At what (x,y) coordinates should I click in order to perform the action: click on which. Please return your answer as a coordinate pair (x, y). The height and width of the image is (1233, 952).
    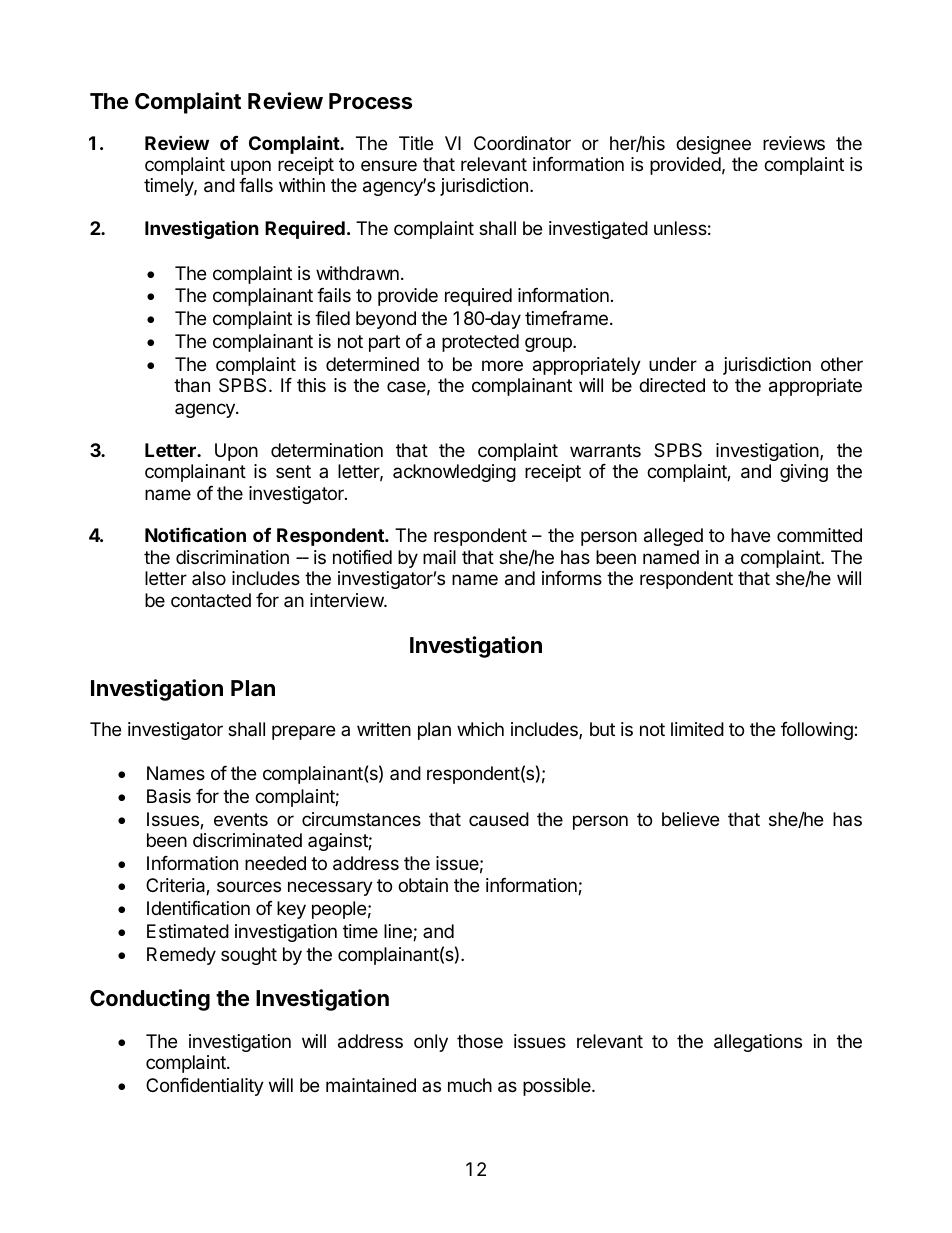
    Looking at the image, I should click on (480, 729).
